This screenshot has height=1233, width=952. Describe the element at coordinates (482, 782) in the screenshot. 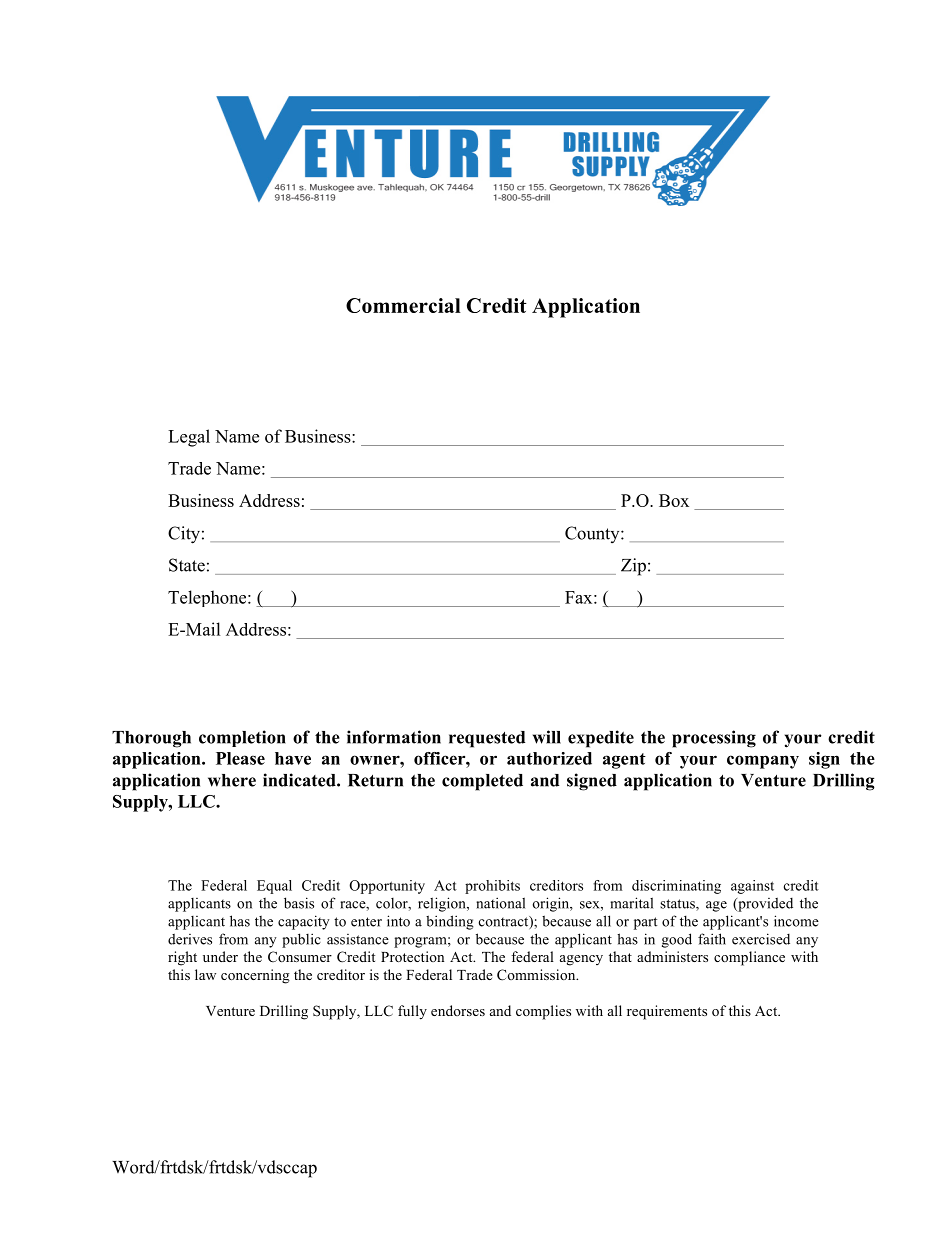

I see `completed` at that location.
